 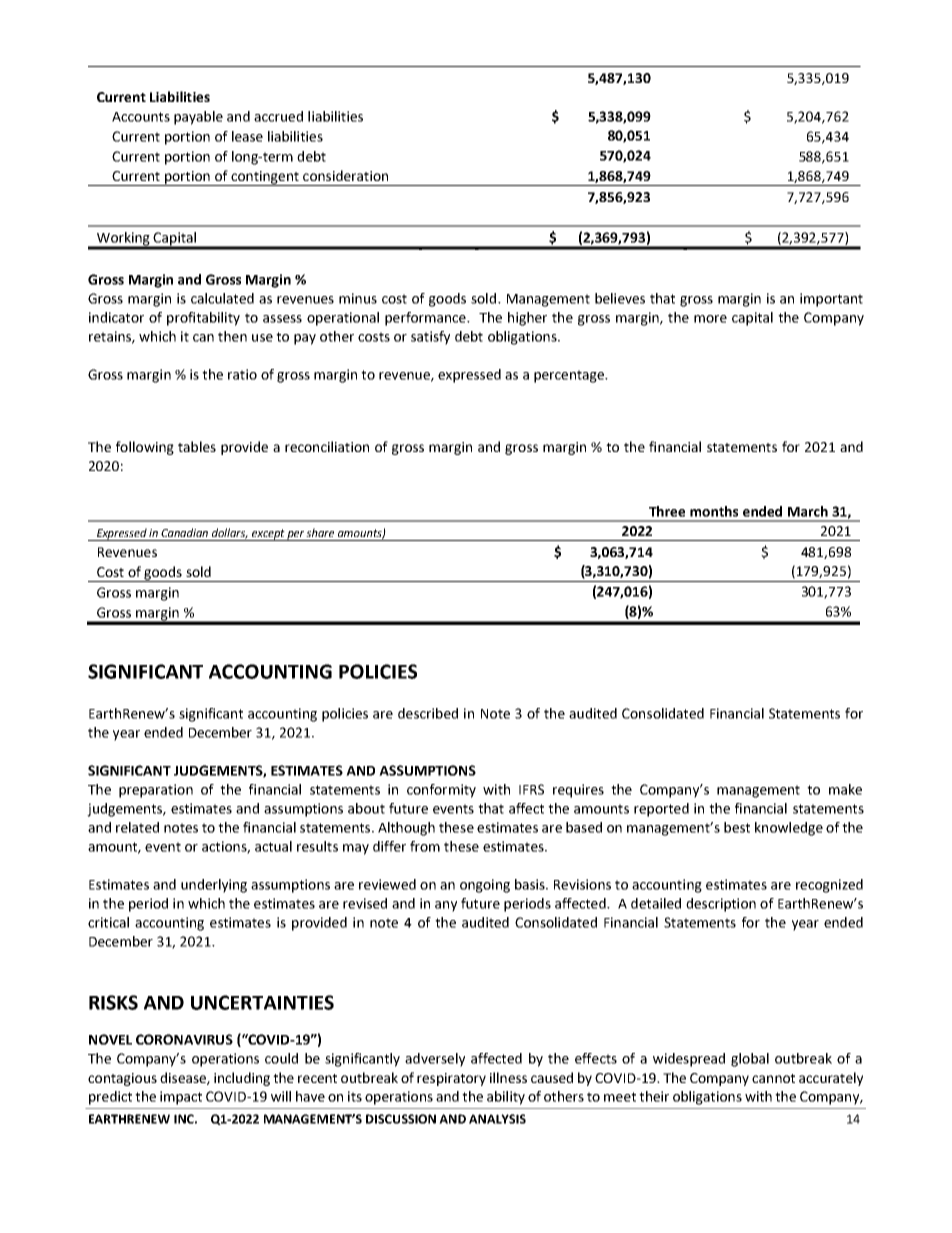 I want to click on underlying, so click(x=214, y=886).
